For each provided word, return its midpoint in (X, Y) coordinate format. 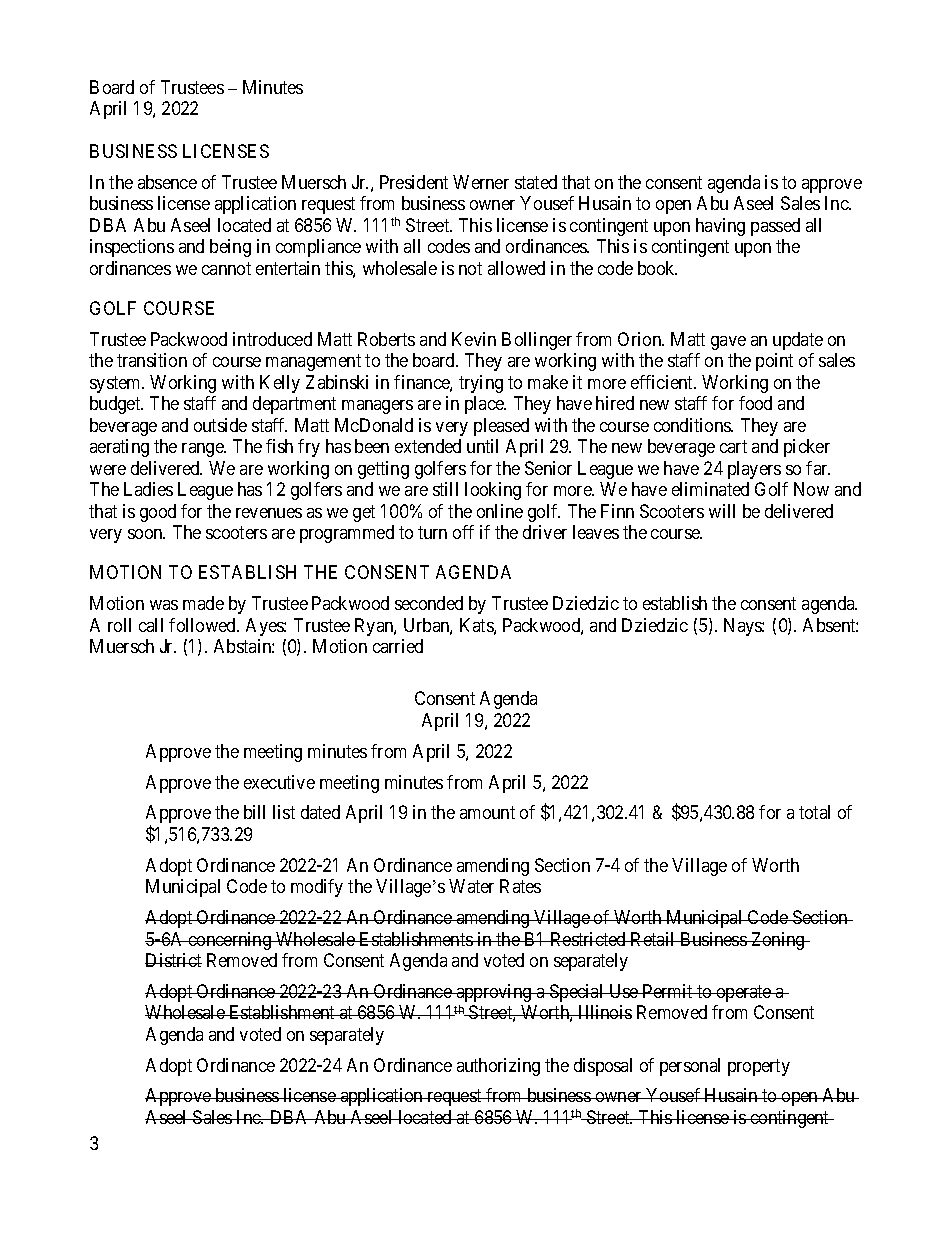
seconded (429, 603)
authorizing (498, 1067)
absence (167, 182)
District (173, 960)
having (720, 227)
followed (204, 625)
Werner (481, 182)
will (722, 511)
